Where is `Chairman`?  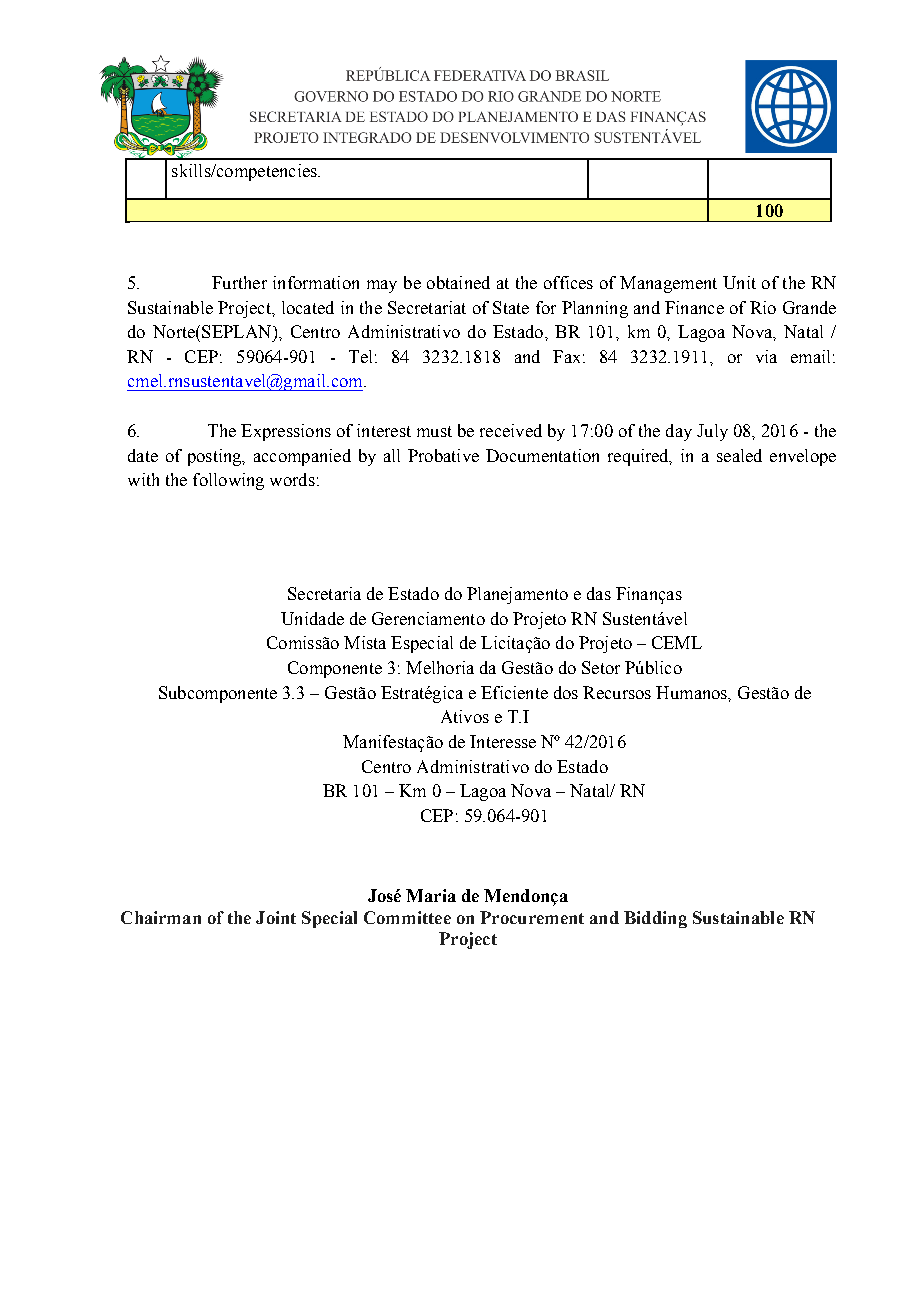 Chairman is located at coordinates (161, 917).
